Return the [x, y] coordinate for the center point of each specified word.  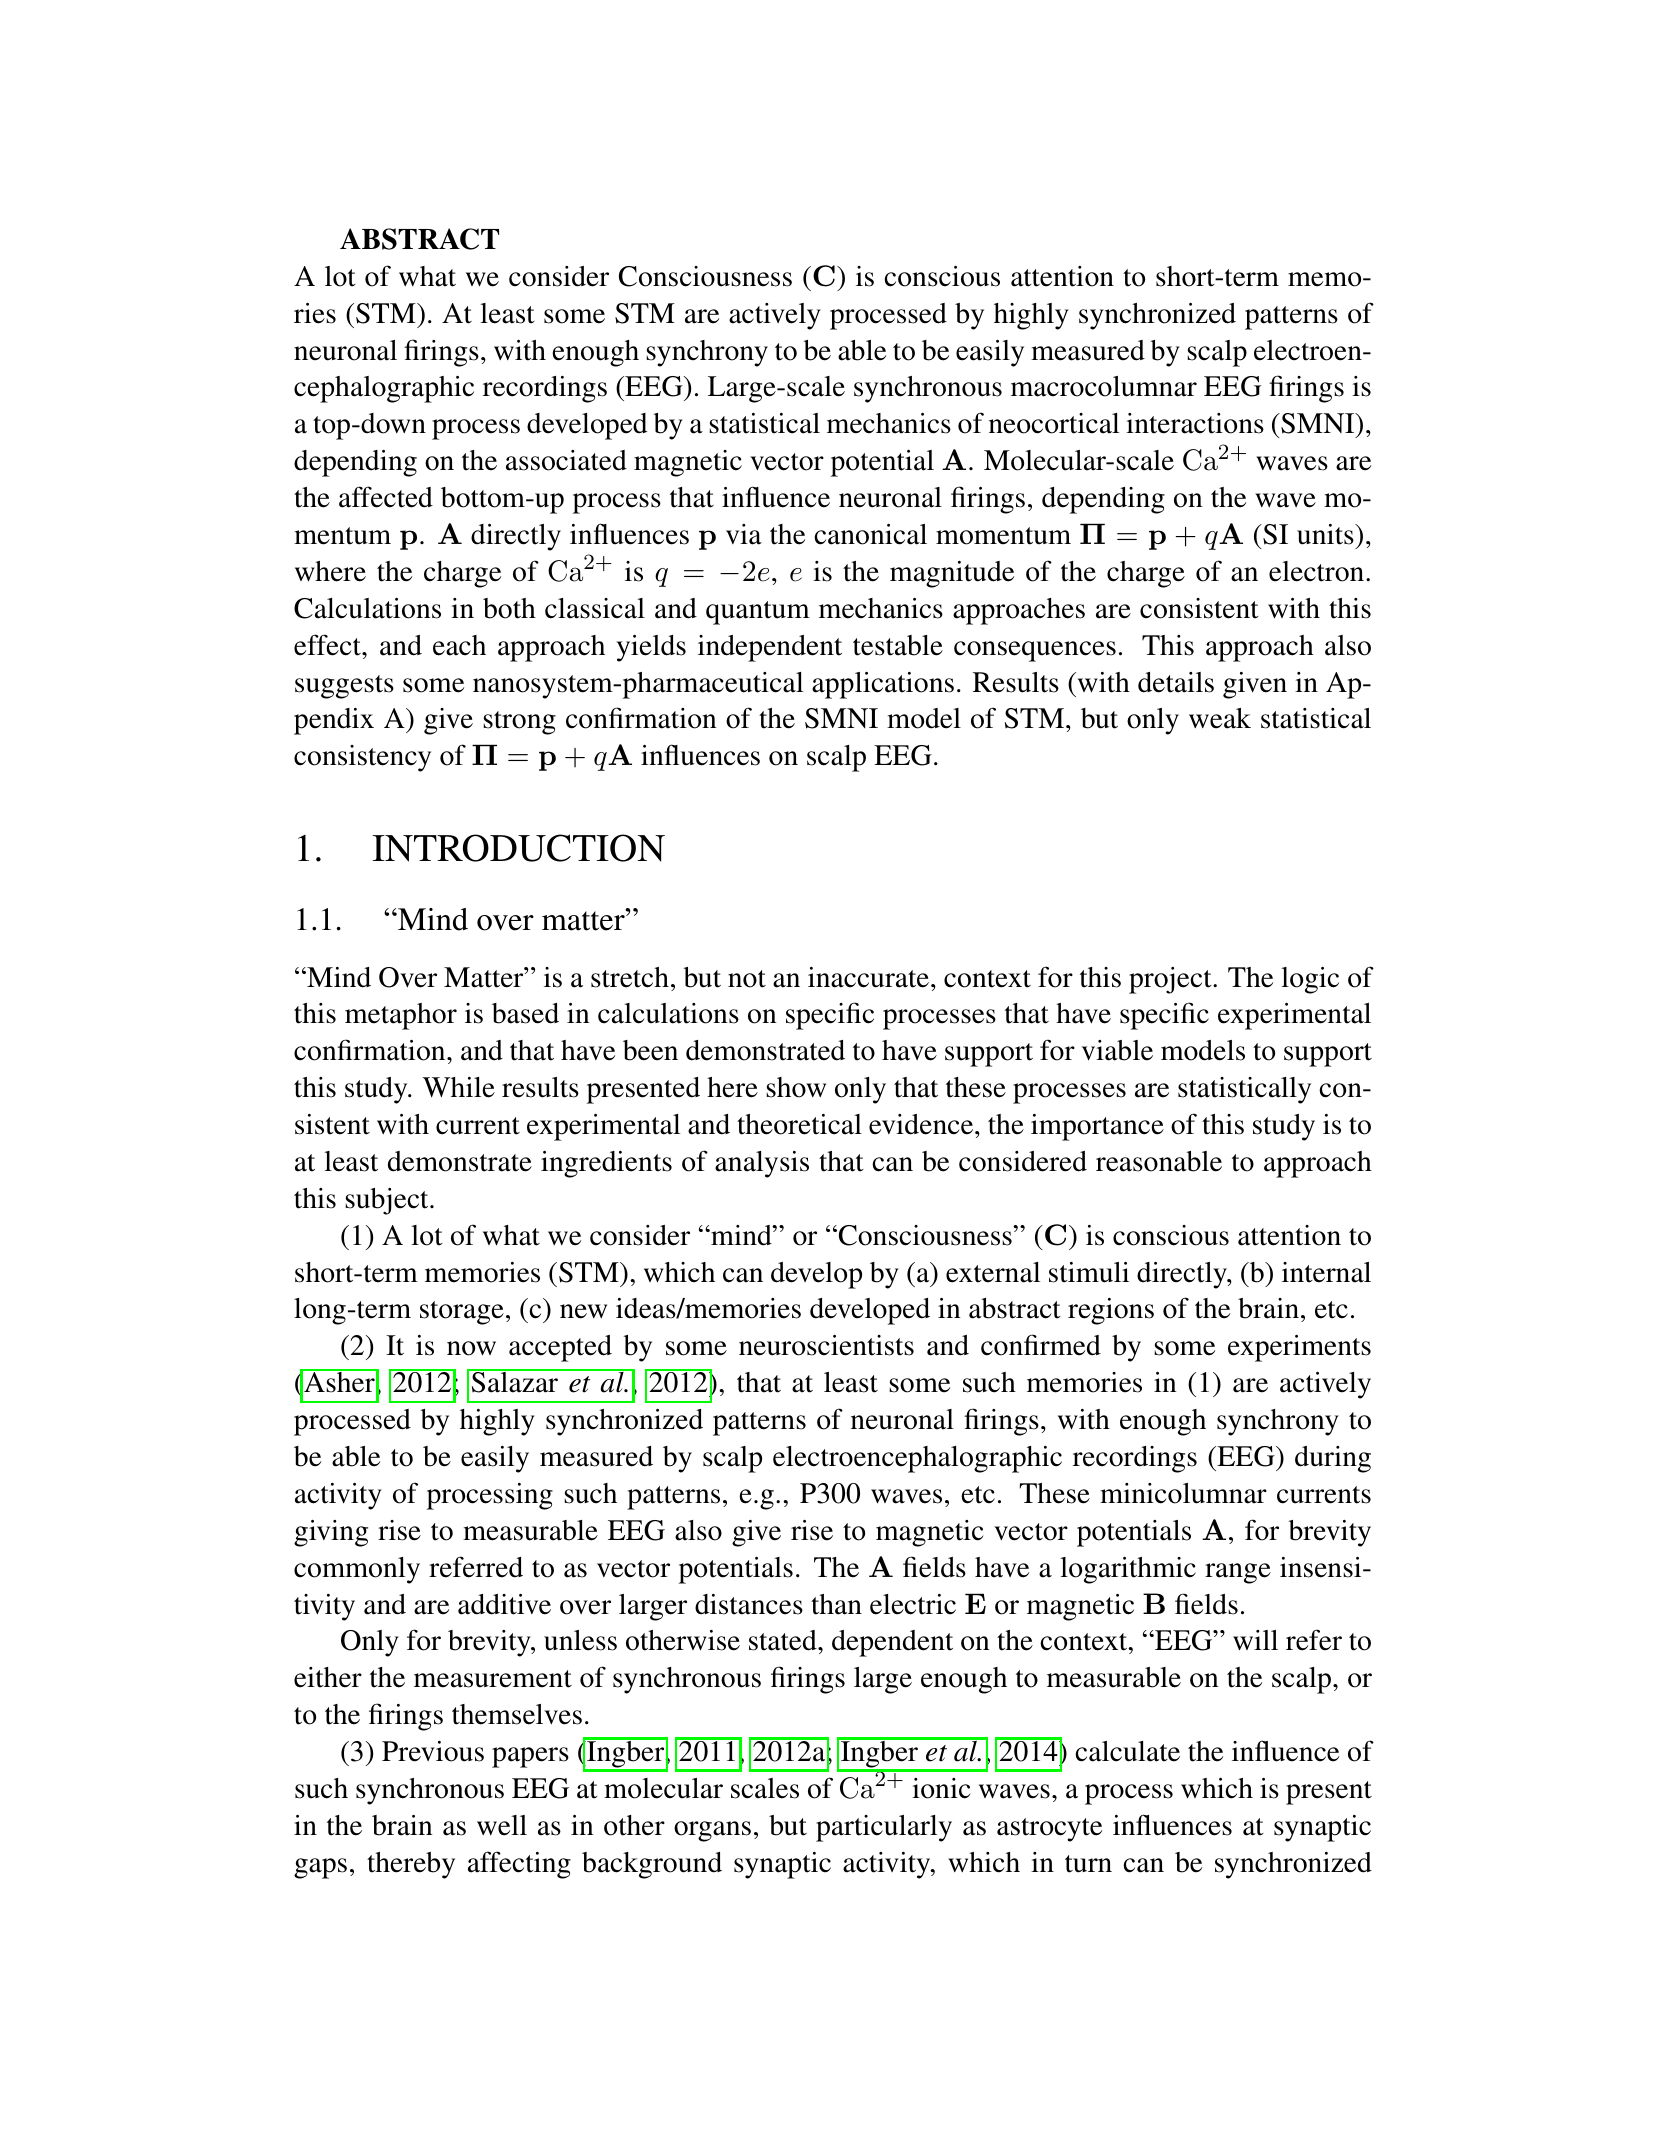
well [502, 1825]
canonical [870, 534]
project [1171, 980]
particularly [884, 1828]
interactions [1195, 423]
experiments [1299, 1348]
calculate [1127, 1751]
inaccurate [868, 977]
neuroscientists [826, 1345]
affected [386, 497]
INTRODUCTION [518, 848]
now [471, 1348]
